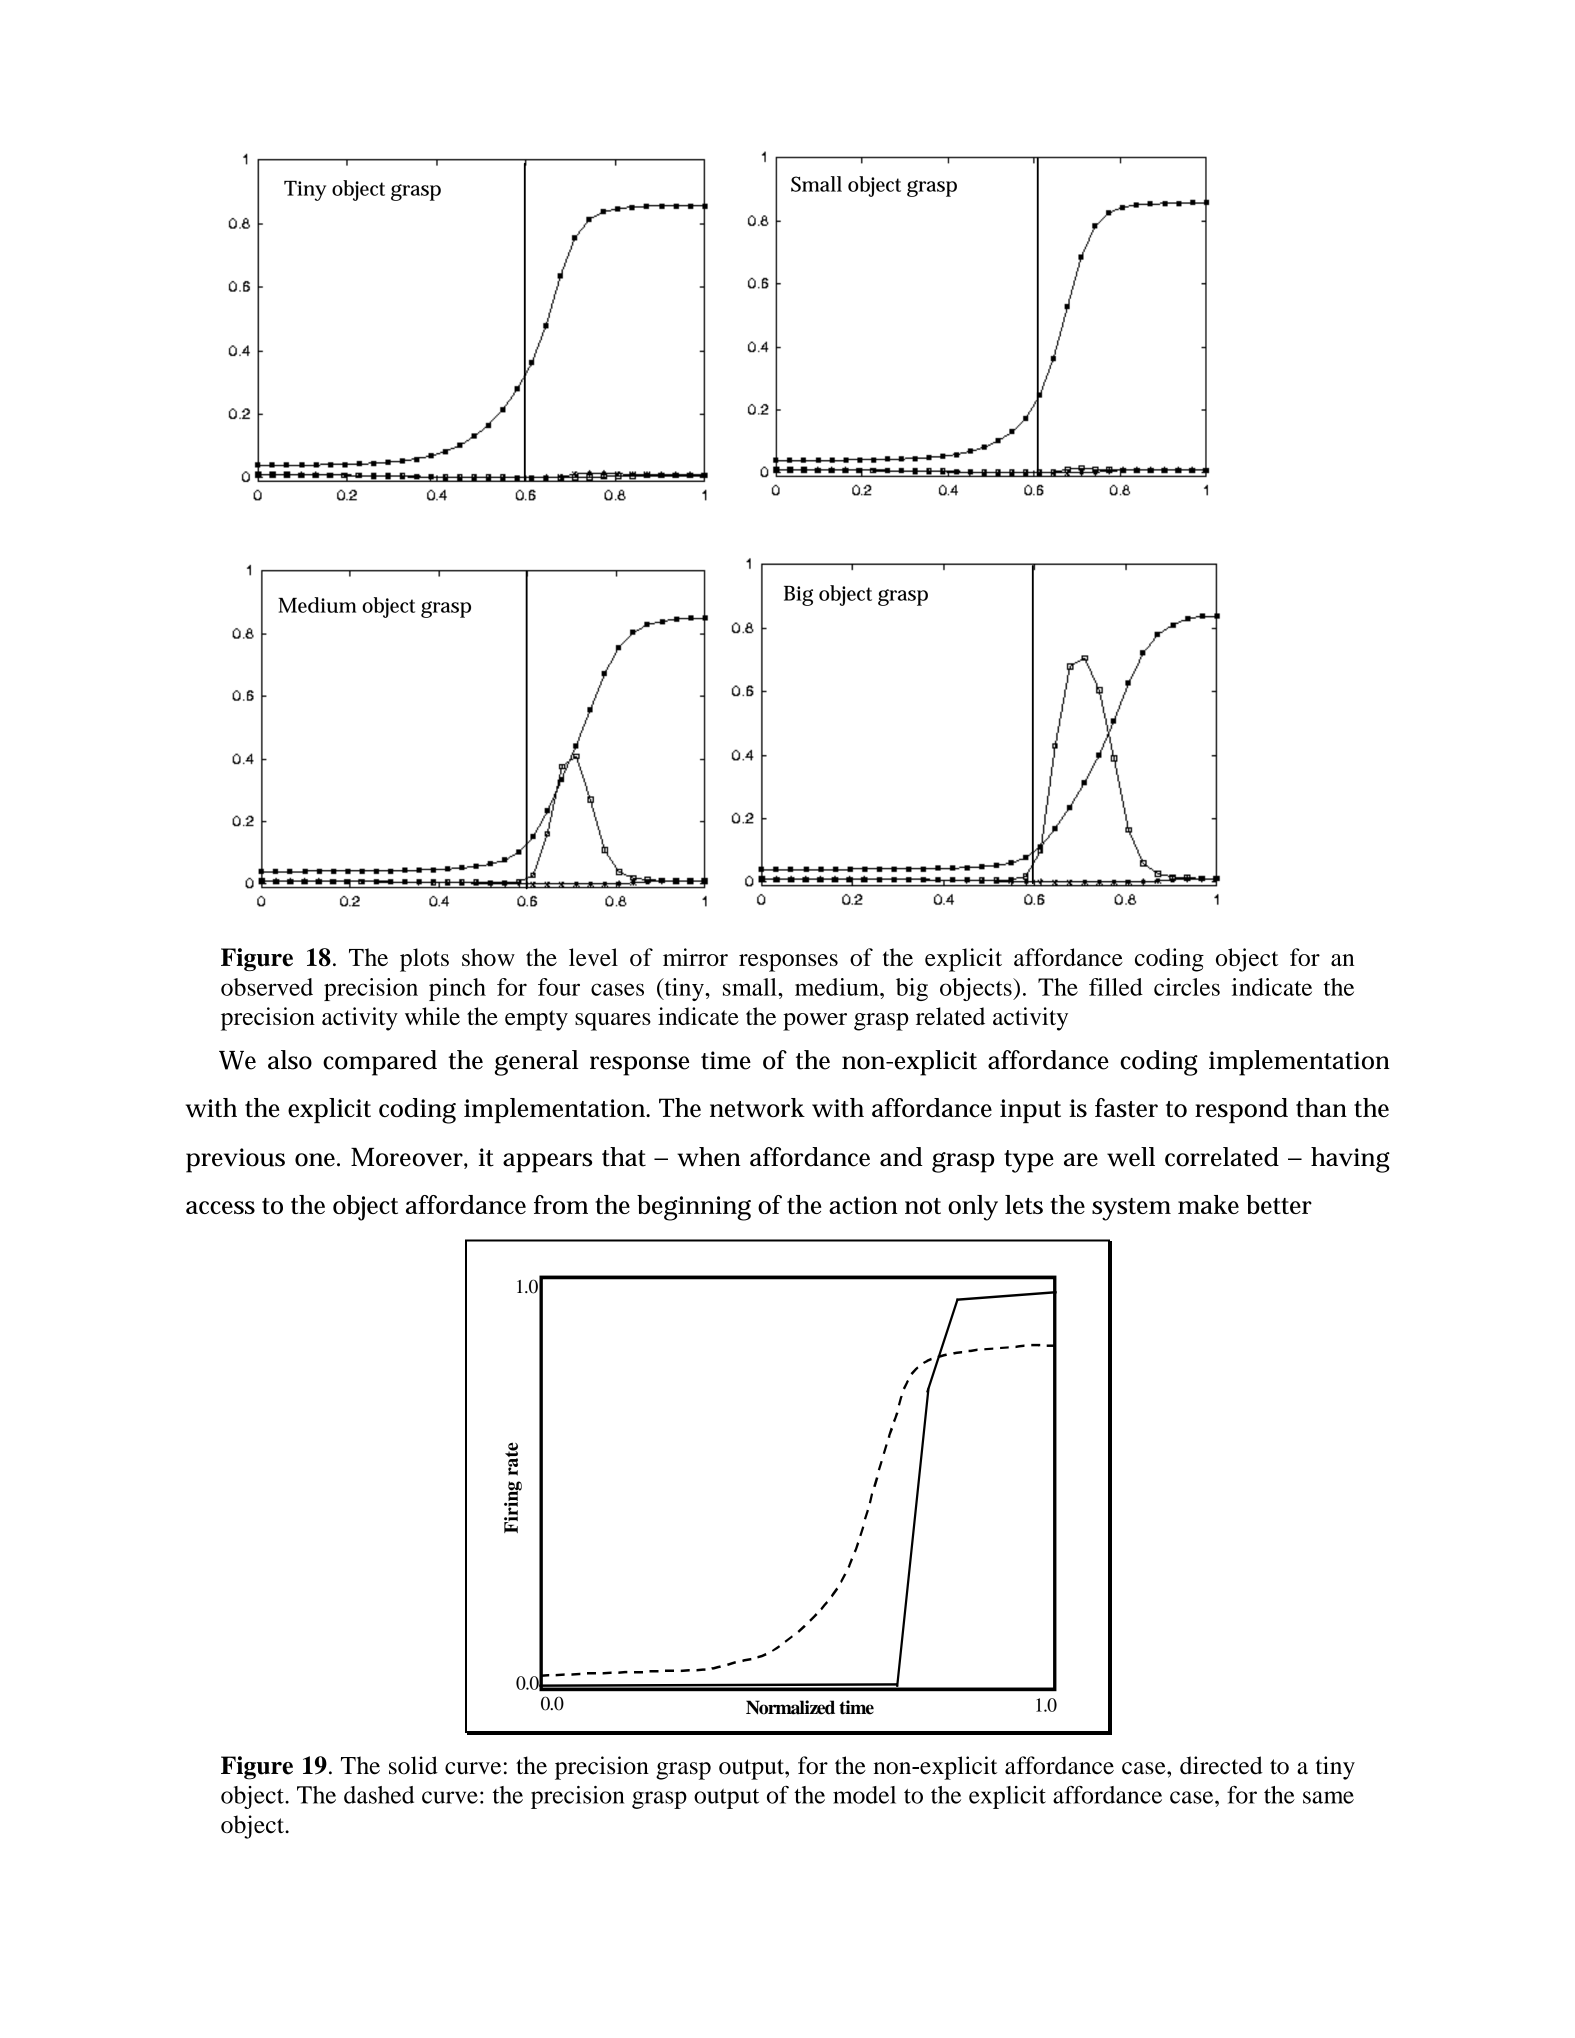 The width and height of the page is (1575, 2038). Describe the element at coordinates (1187, 987) in the page. I see `circles` at that location.
